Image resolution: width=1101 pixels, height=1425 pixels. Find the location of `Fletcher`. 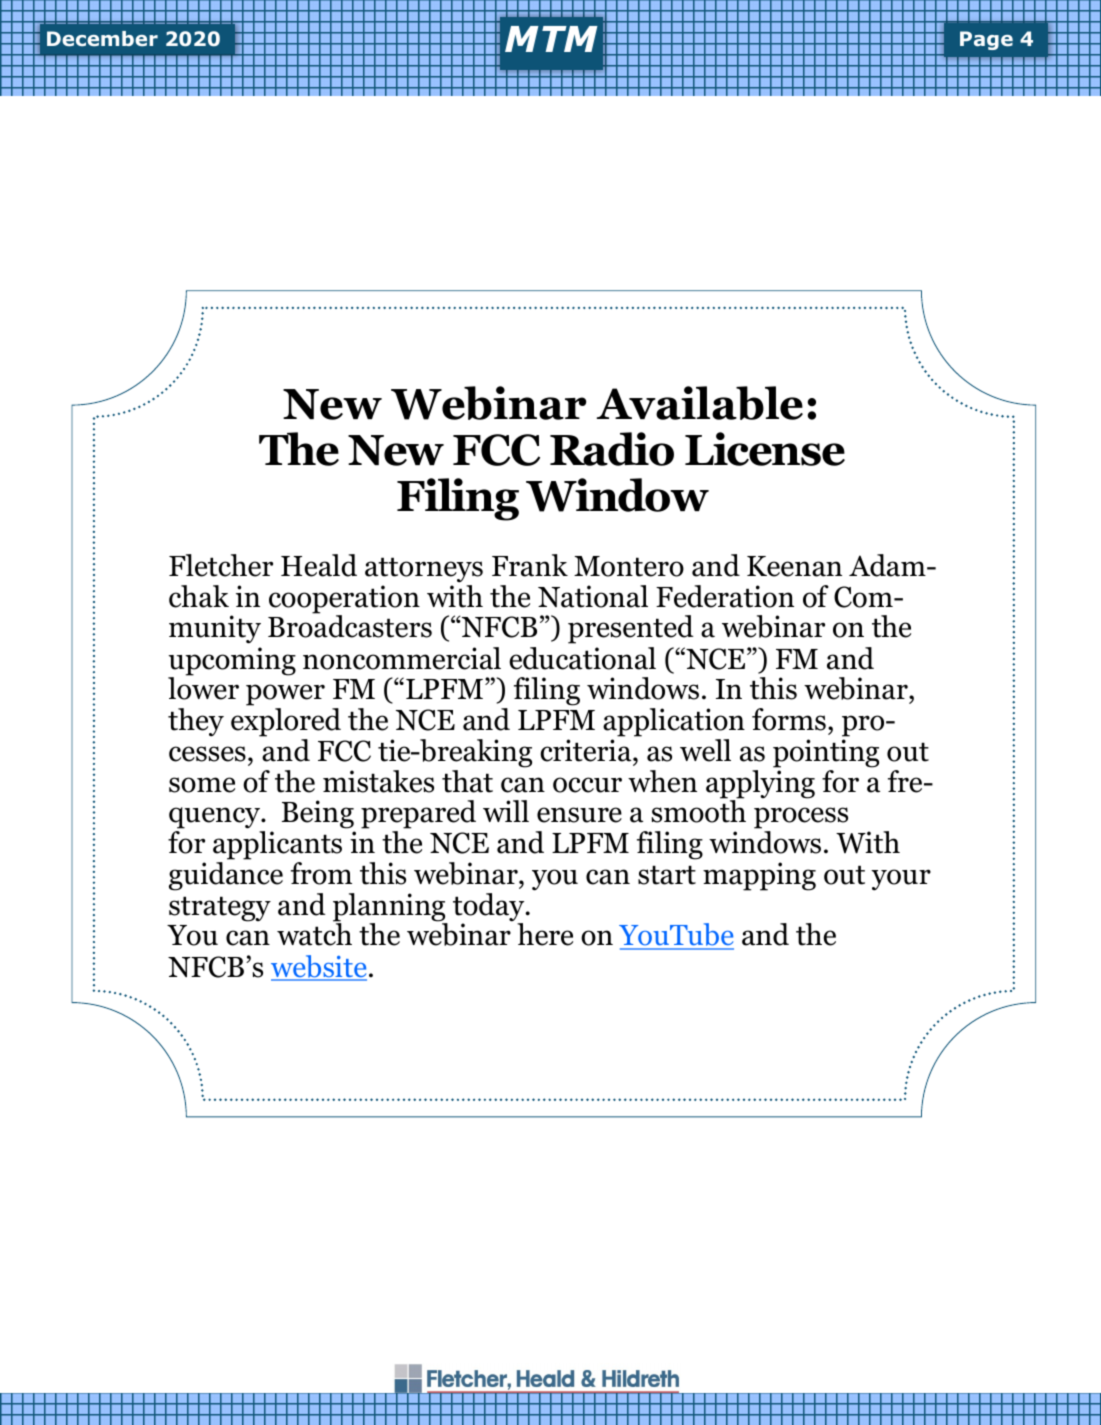

Fletcher is located at coordinates (221, 565).
